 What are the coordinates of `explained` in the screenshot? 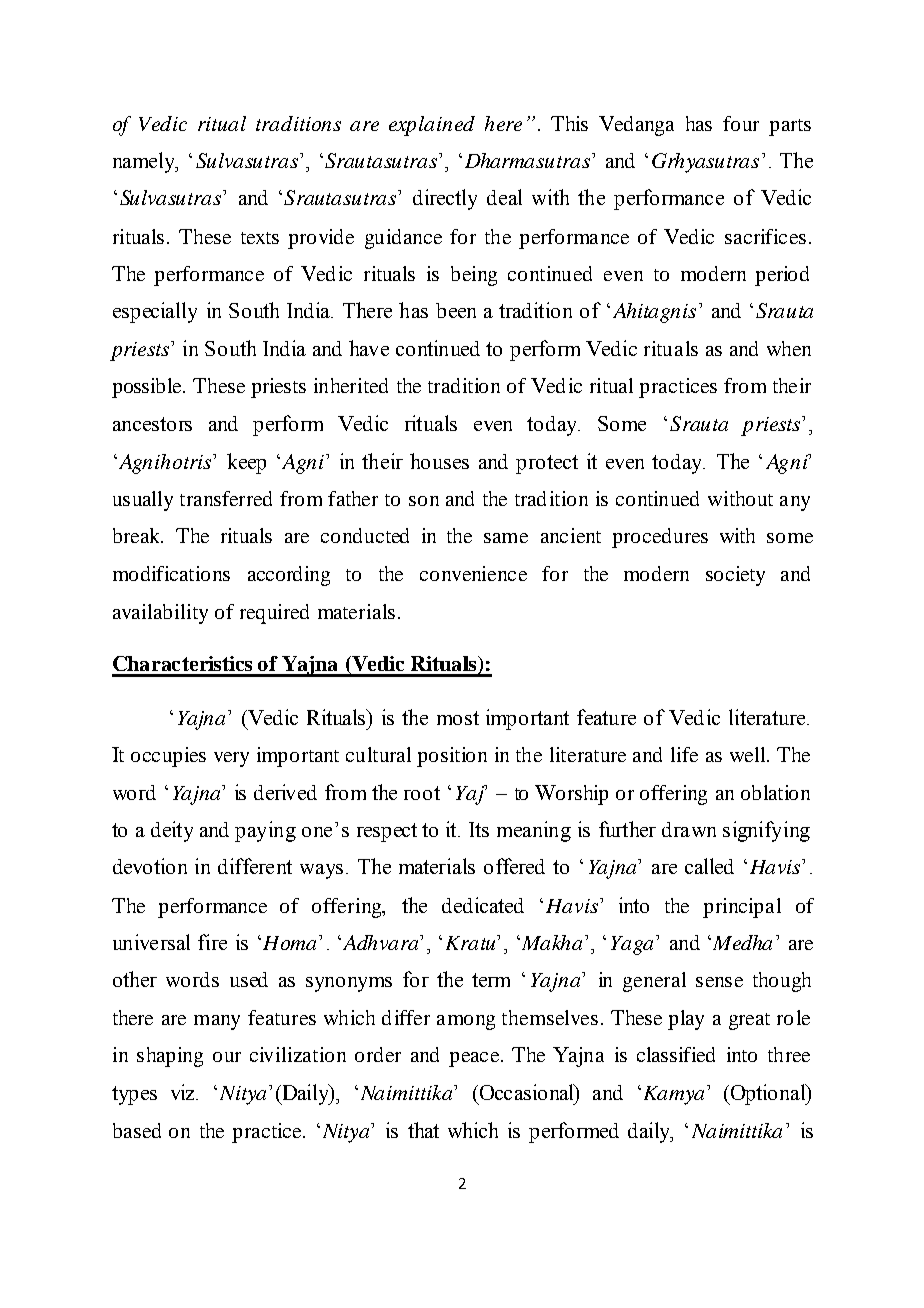 It's located at (432, 126).
